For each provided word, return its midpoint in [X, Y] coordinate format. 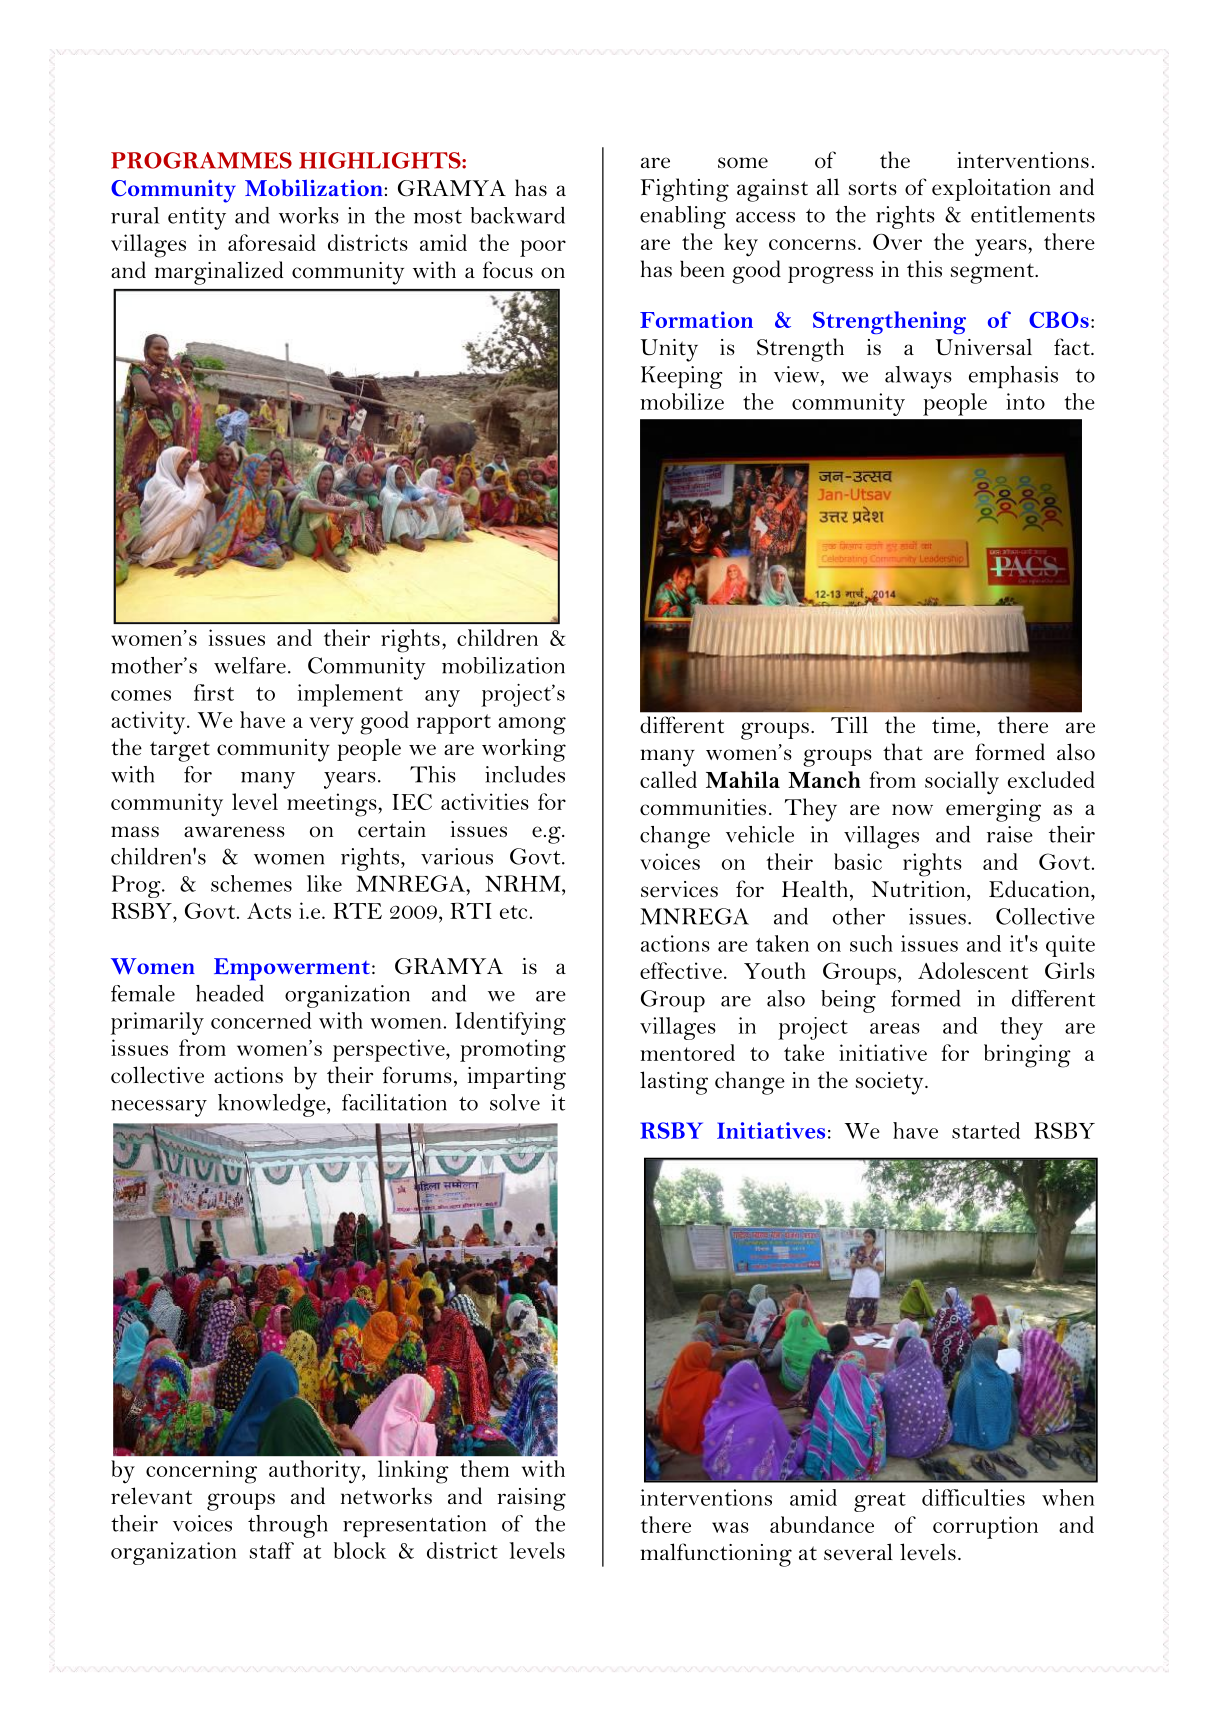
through [288, 1526]
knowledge [273, 1105]
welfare [250, 665]
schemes [251, 883]
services [679, 889]
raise [1010, 834]
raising [531, 1499]
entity [197, 218]
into [1025, 401]
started [986, 1130]
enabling [683, 217]
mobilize [682, 401]
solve [515, 1102]
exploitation [991, 189]
